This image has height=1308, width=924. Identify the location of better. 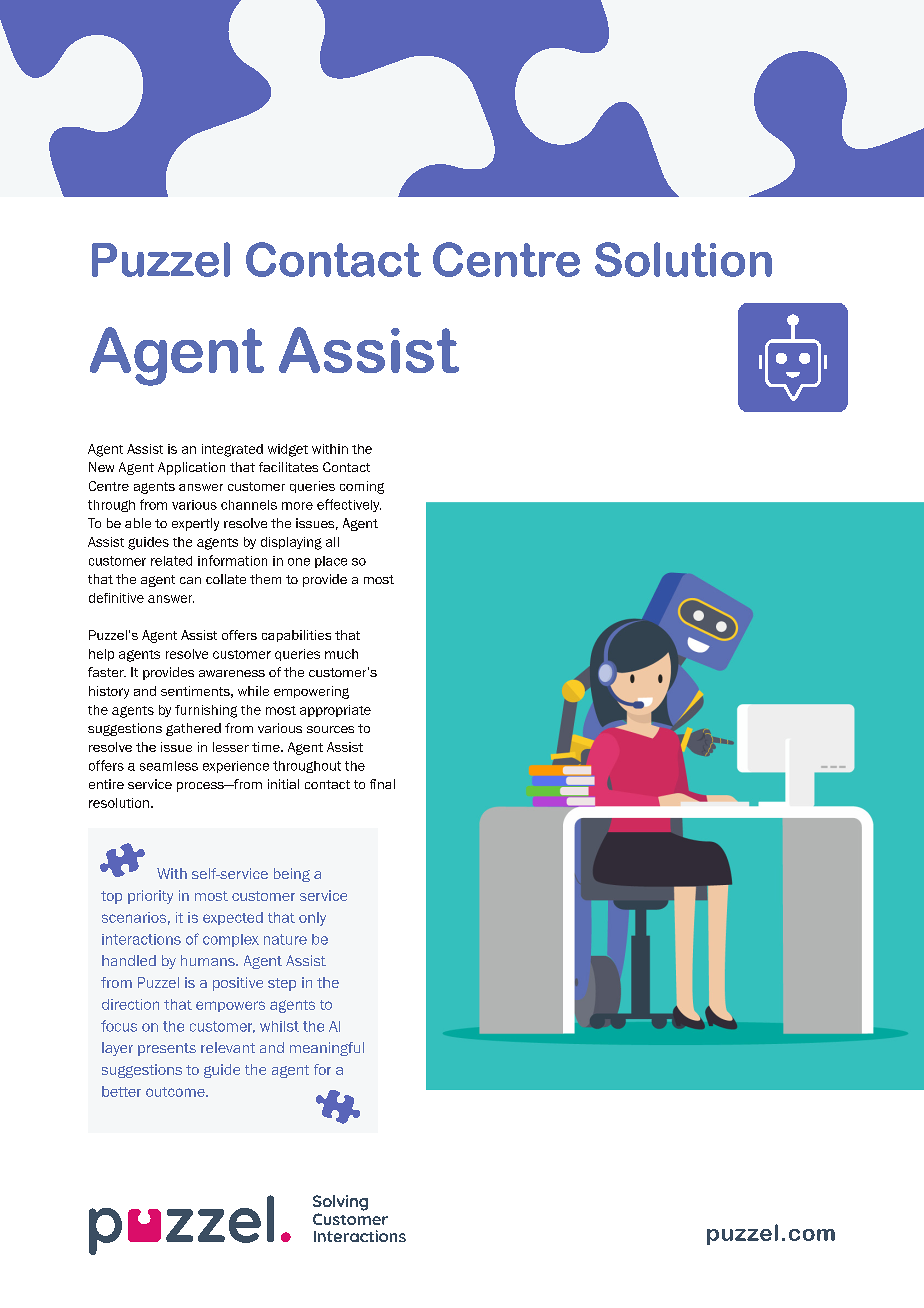
(121, 1091).
